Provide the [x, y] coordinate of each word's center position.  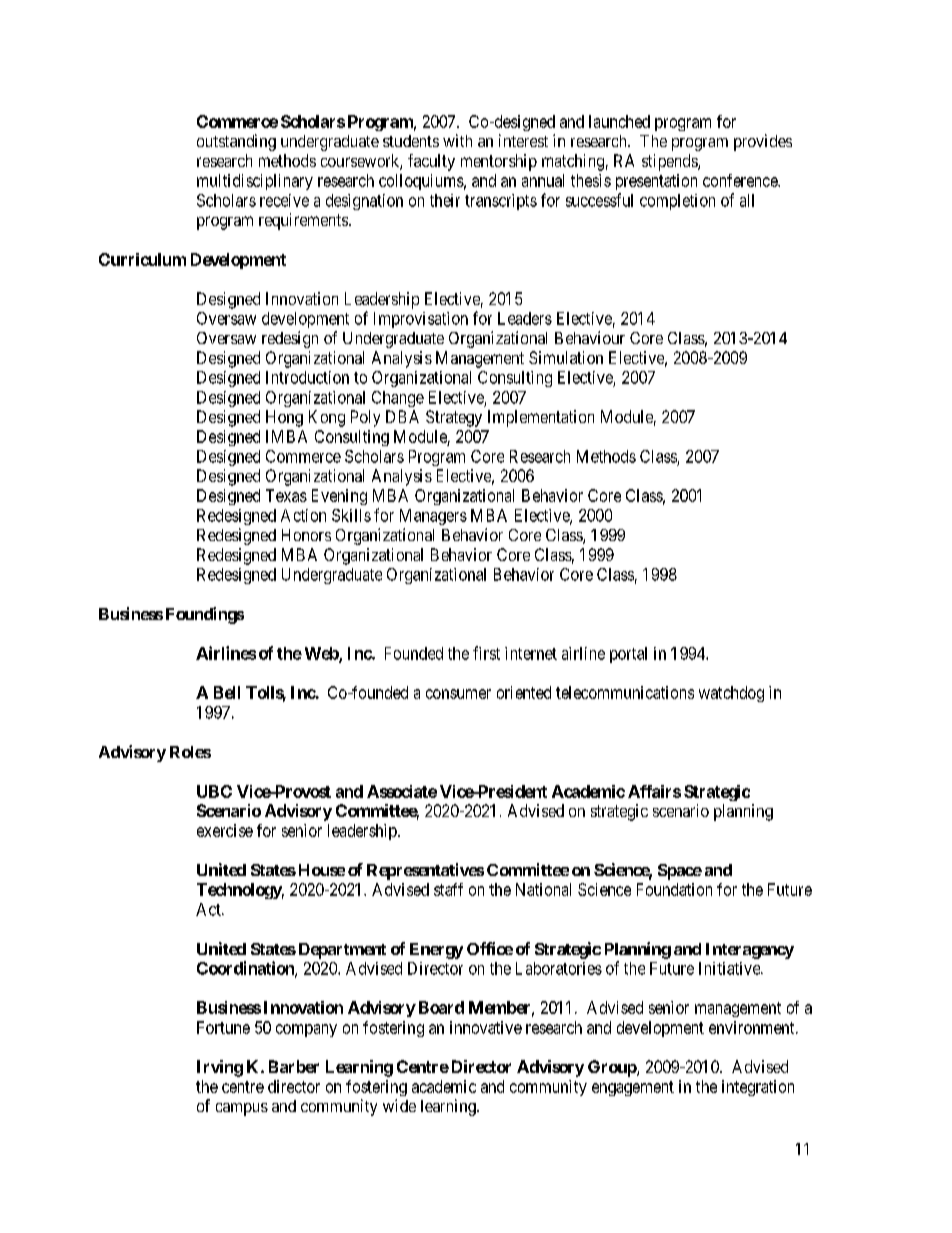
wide [399, 1105]
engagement [633, 1088]
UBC [214, 791]
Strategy [454, 418]
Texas [286, 495]
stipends [670, 162]
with [457, 140]
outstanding [236, 142]
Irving [220, 1068]
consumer [458, 694]
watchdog [731, 694]
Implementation [541, 418]
